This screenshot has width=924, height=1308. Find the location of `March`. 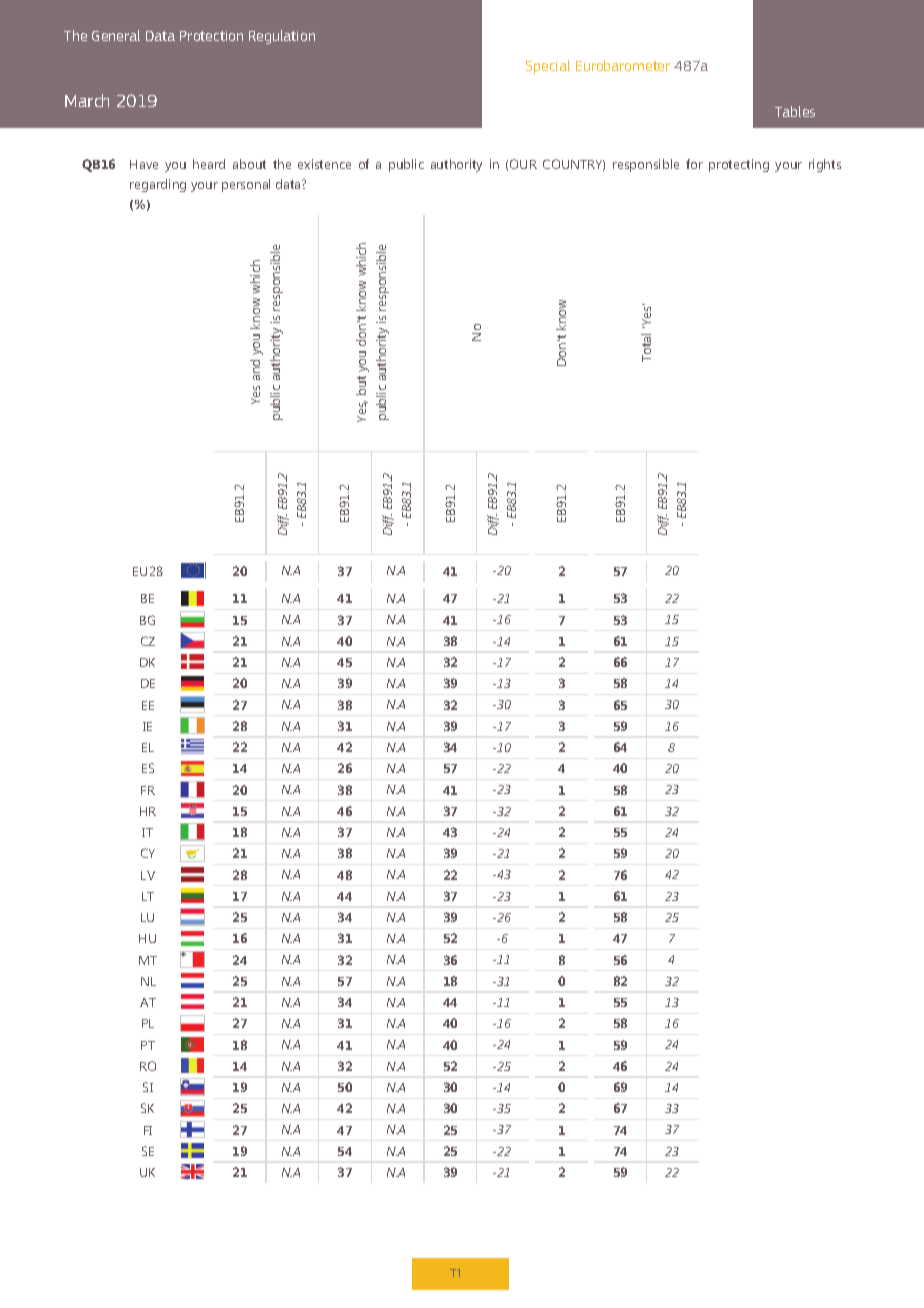

March is located at coordinates (87, 100).
